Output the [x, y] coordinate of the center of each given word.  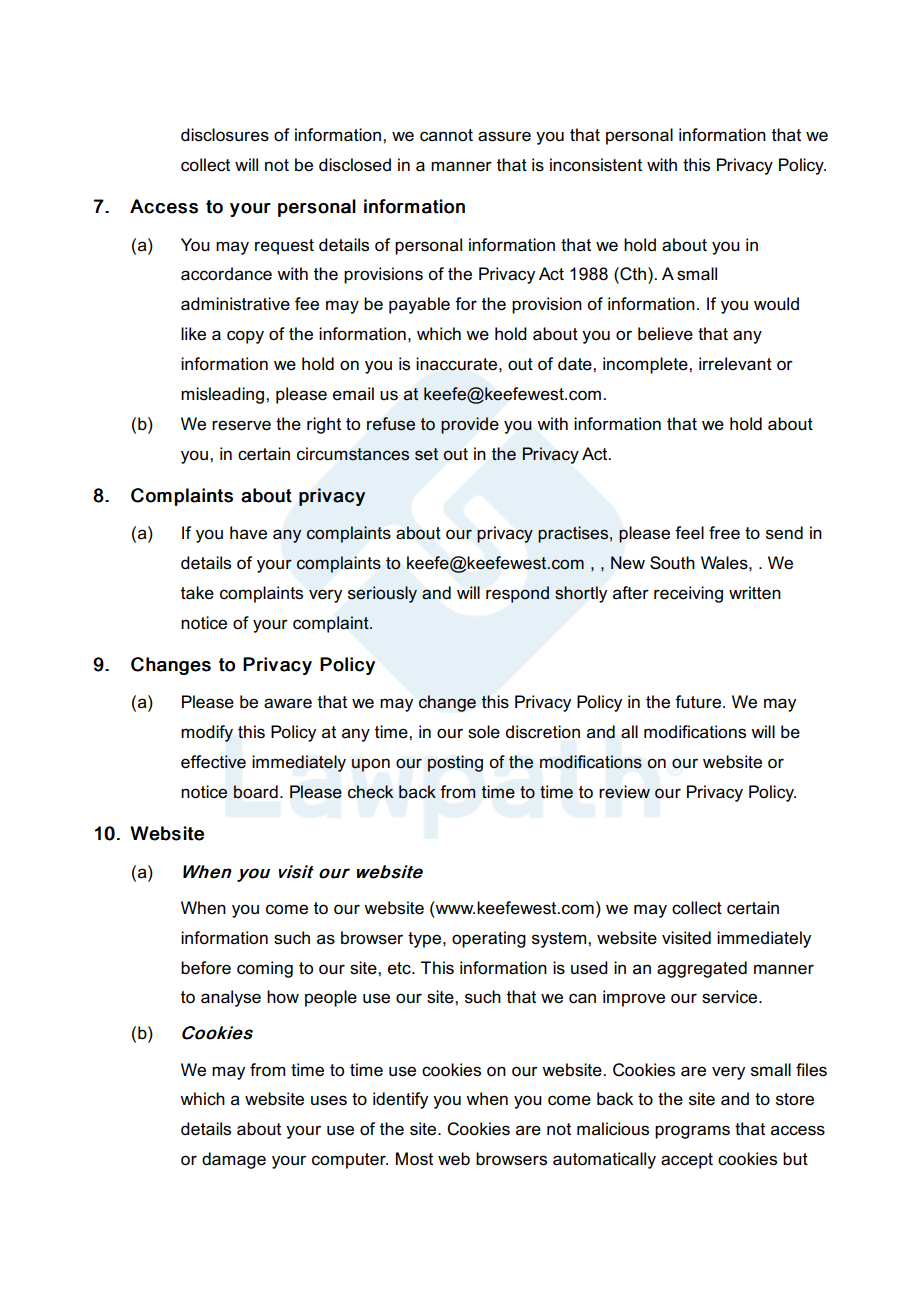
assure [504, 136]
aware [288, 703]
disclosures [225, 135]
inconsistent [596, 165]
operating [489, 939]
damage [234, 1160]
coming [265, 969]
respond [517, 594]
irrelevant [735, 364]
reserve [241, 425]
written [755, 593]
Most [414, 1159]
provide [470, 425]
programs [692, 1132]
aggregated [702, 969]
